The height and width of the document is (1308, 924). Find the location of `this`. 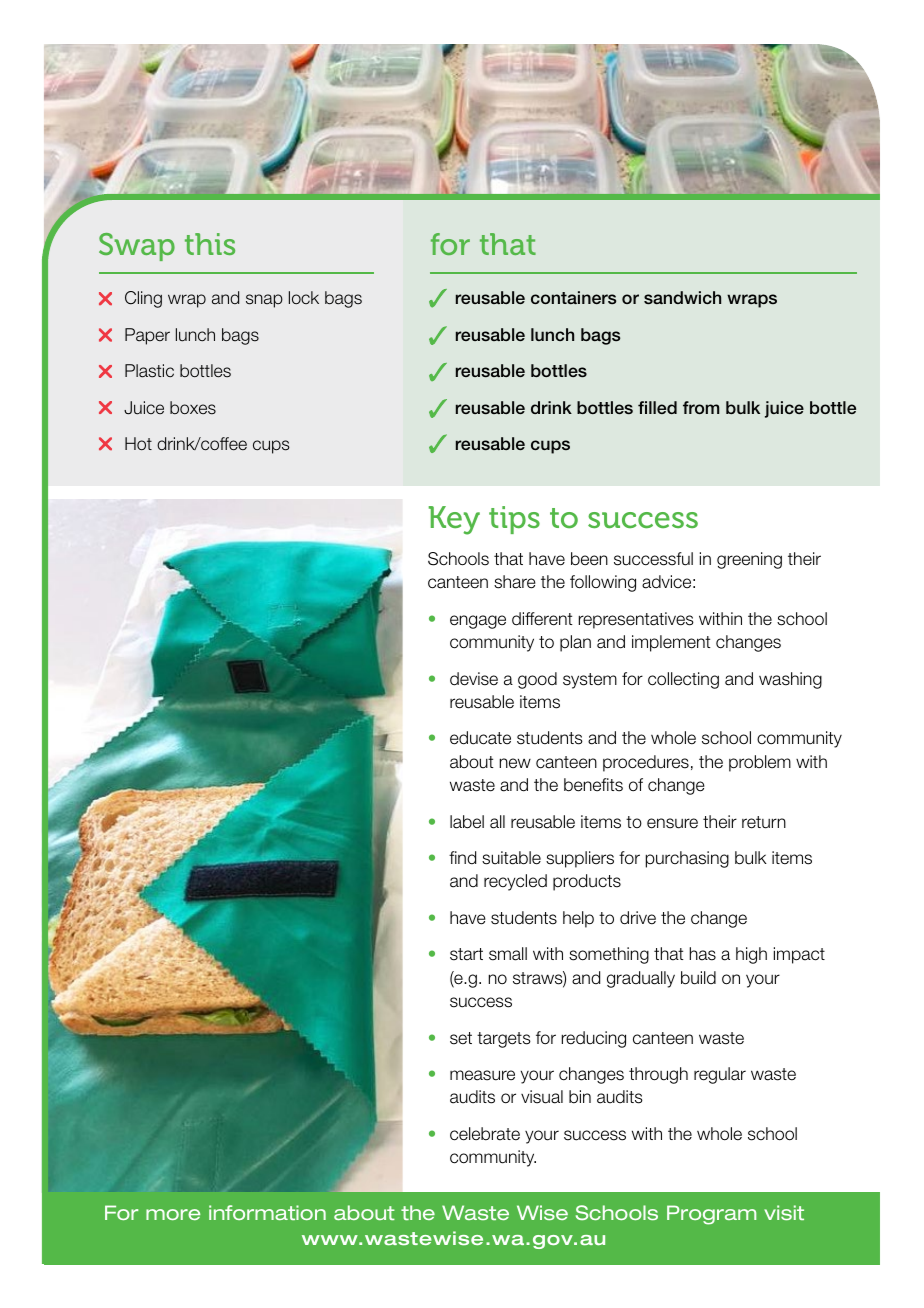

this is located at coordinates (210, 244).
